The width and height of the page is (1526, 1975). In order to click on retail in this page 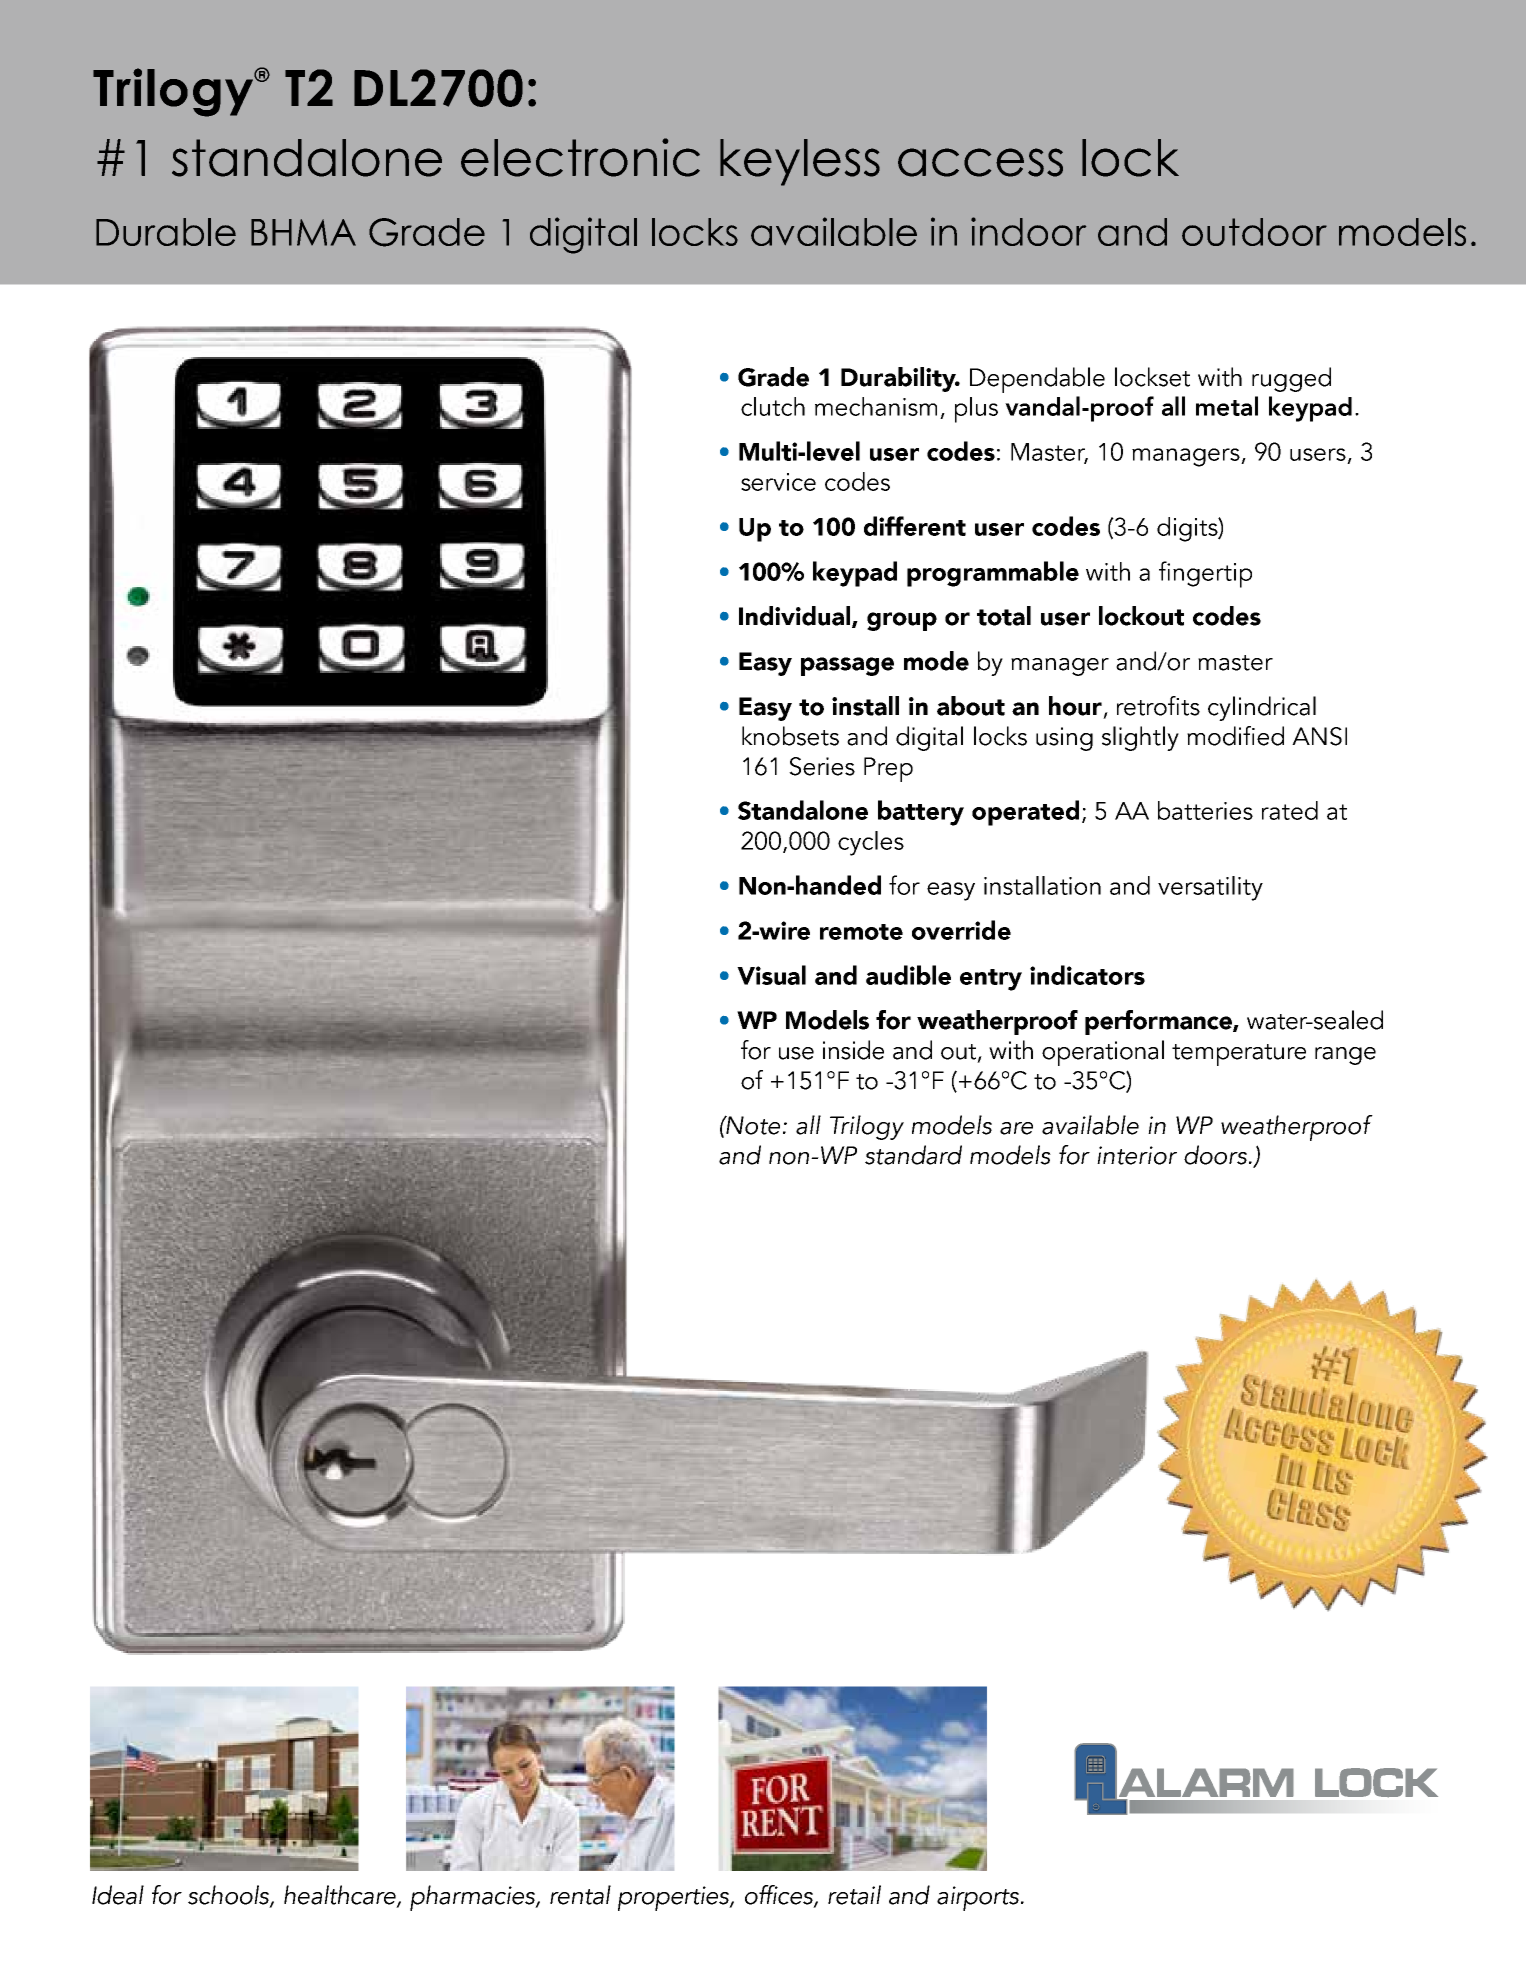, I will do `click(854, 1895)`.
